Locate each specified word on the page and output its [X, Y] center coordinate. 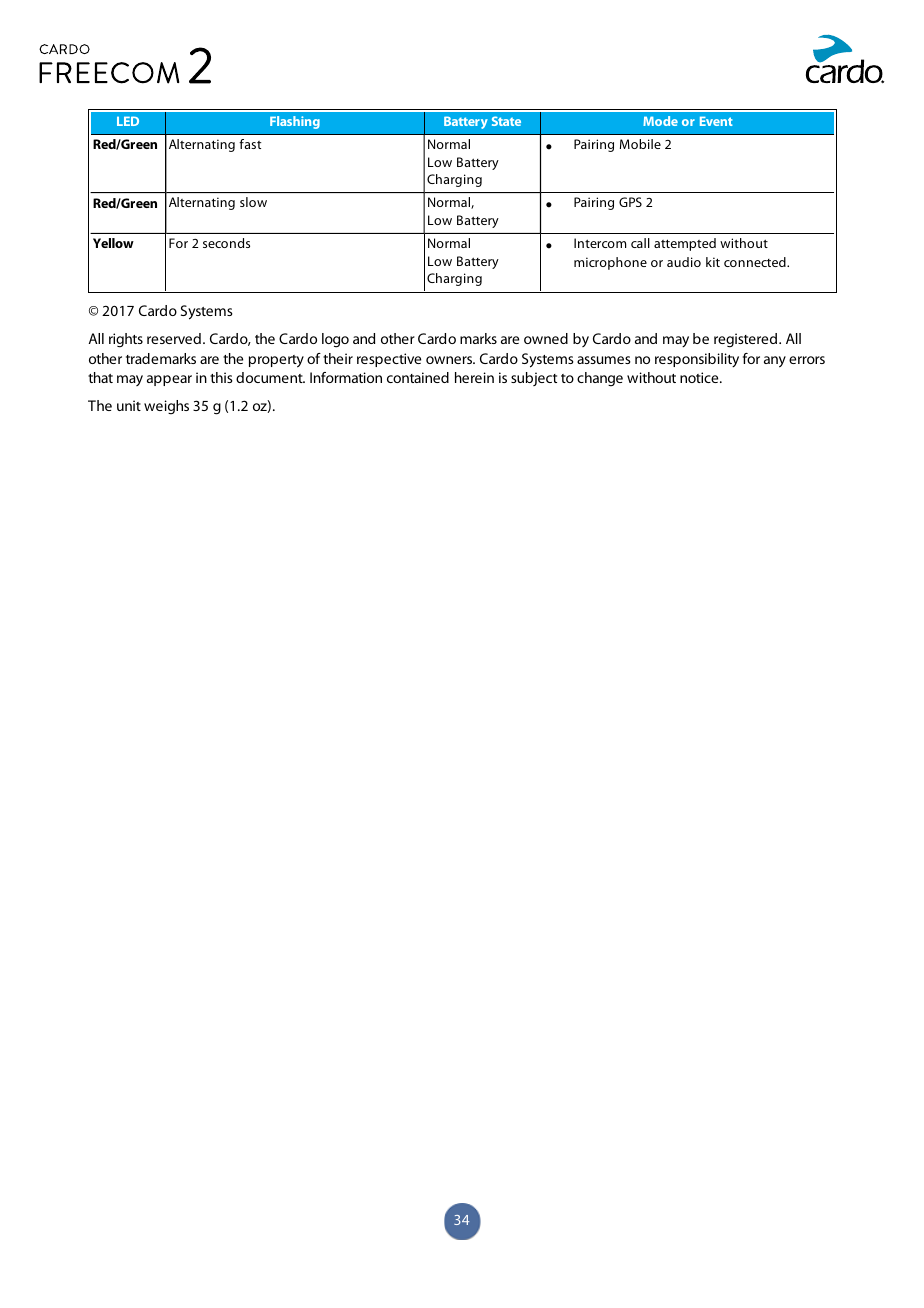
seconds [226, 243]
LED [128, 121]
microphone [610, 263]
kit [713, 262]
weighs [166, 407]
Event [716, 121]
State [506, 121]
